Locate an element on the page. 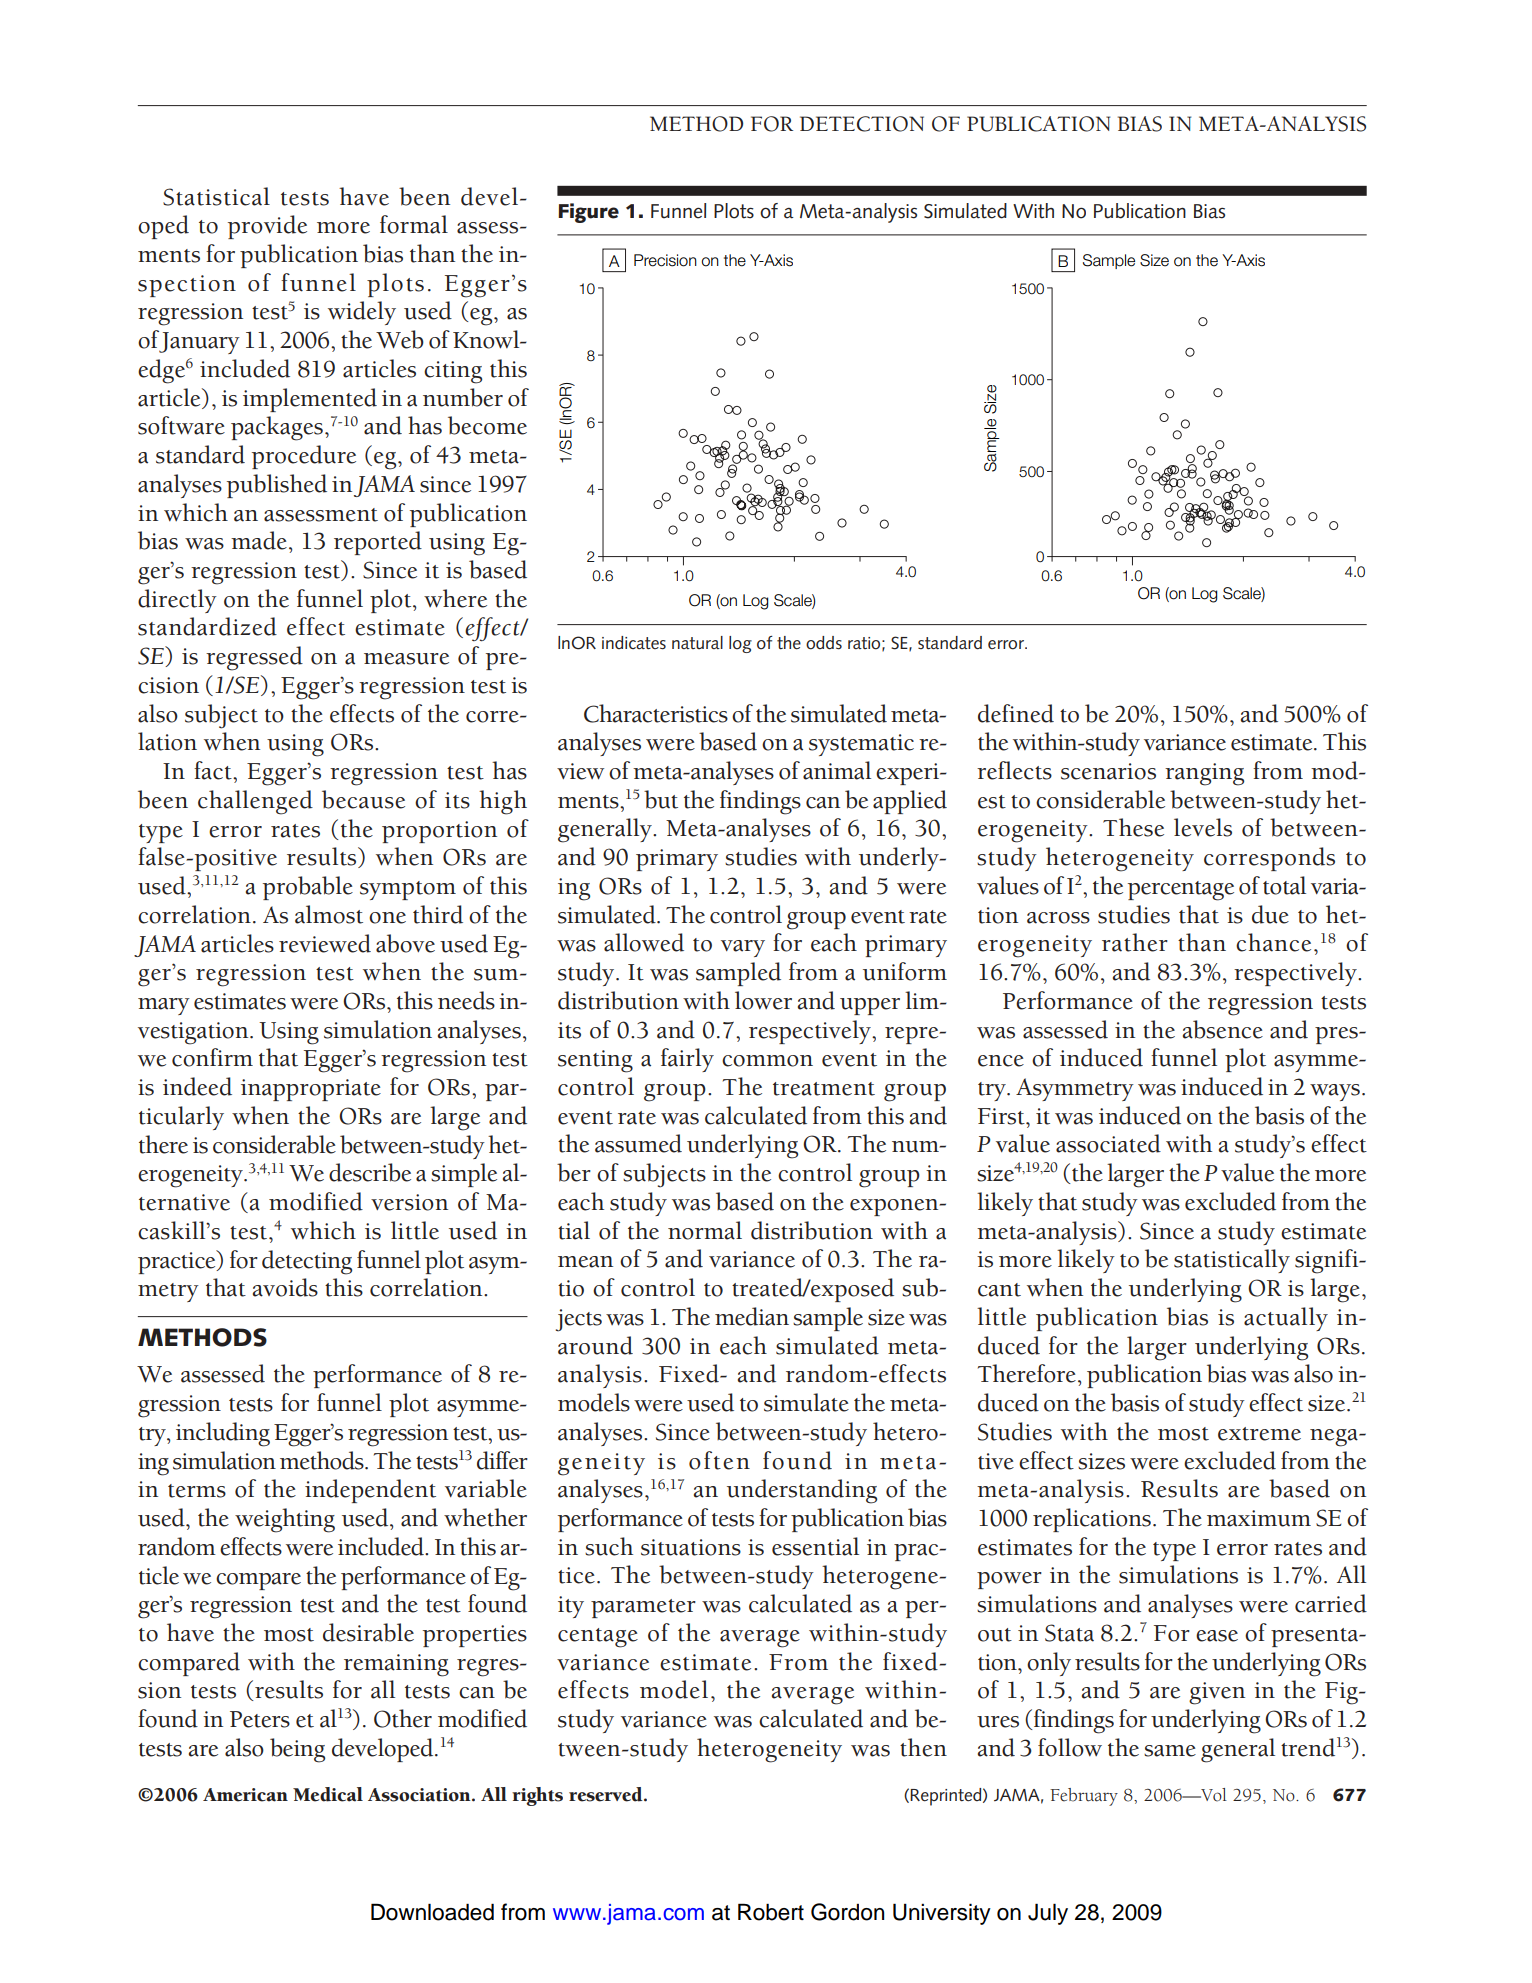  Figure is located at coordinates (588, 213).
